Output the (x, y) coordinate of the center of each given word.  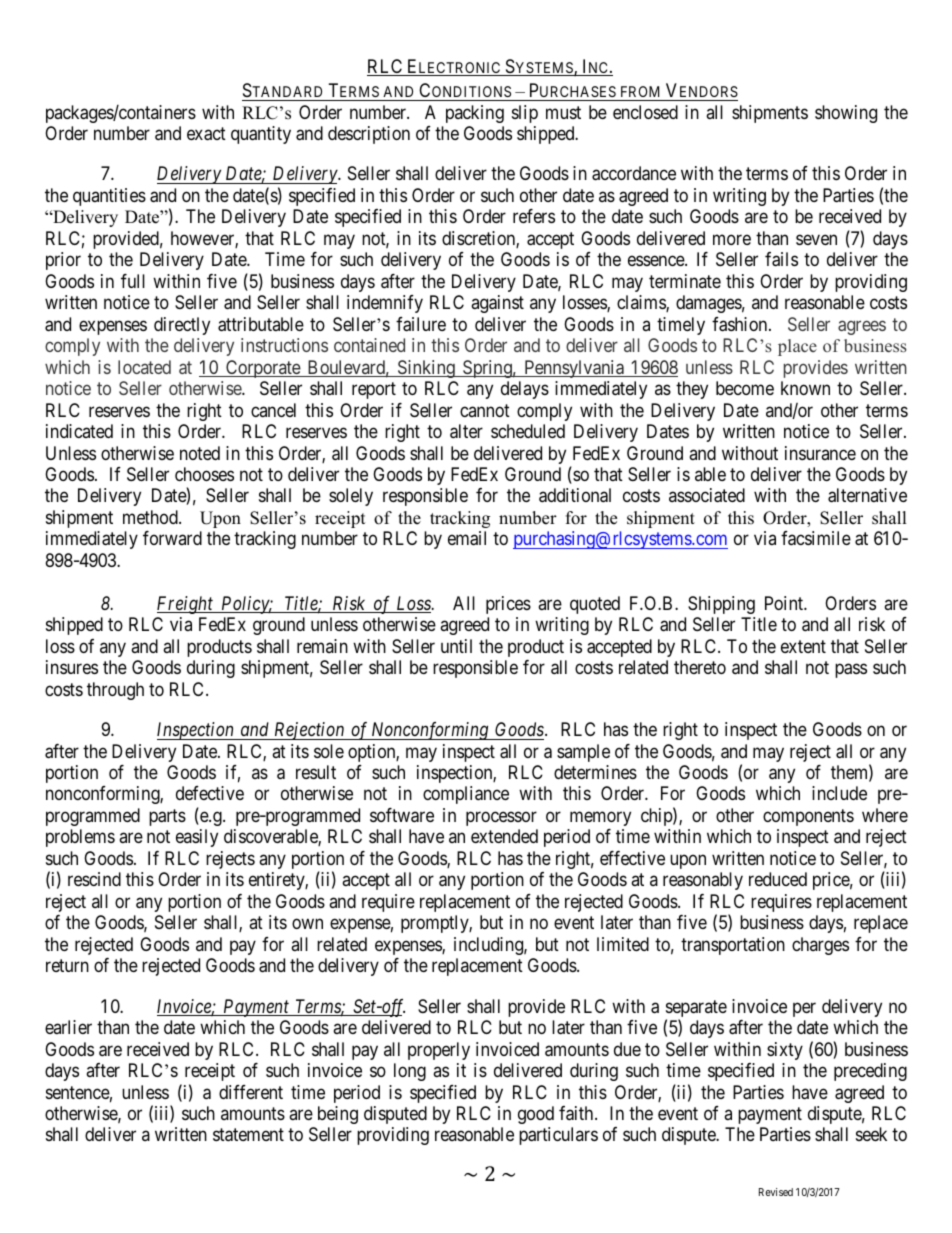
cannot (485, 410)
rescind (94, 879)
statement (248, 1135)
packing (475, 114)
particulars (558, 1136)
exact (206, 134)
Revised (776, 1192)
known (805, 388)
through (115, 691)
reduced (778, 879)
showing (846, 114)
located (144, 367)
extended (504, 836)
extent (803, 646)
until (456, 646)
